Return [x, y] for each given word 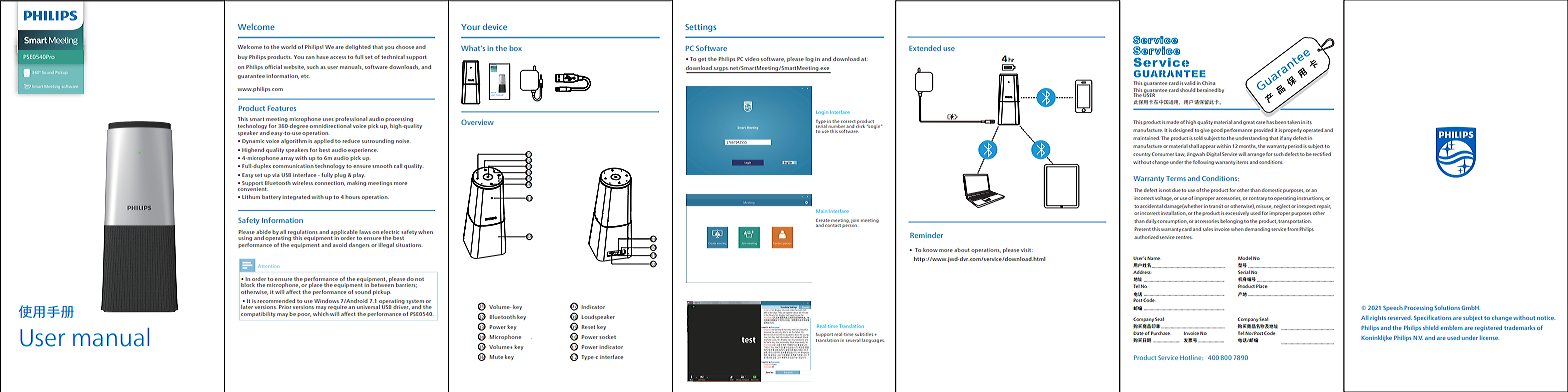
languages [873, 341]
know [930, 250]
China [1208, 83]
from [1292, 229]
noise [402, 141]
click [861, 125]
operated [1313, 130]
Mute [496, 357]
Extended [925, 48]
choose [405, 47]
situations [409, 245]
